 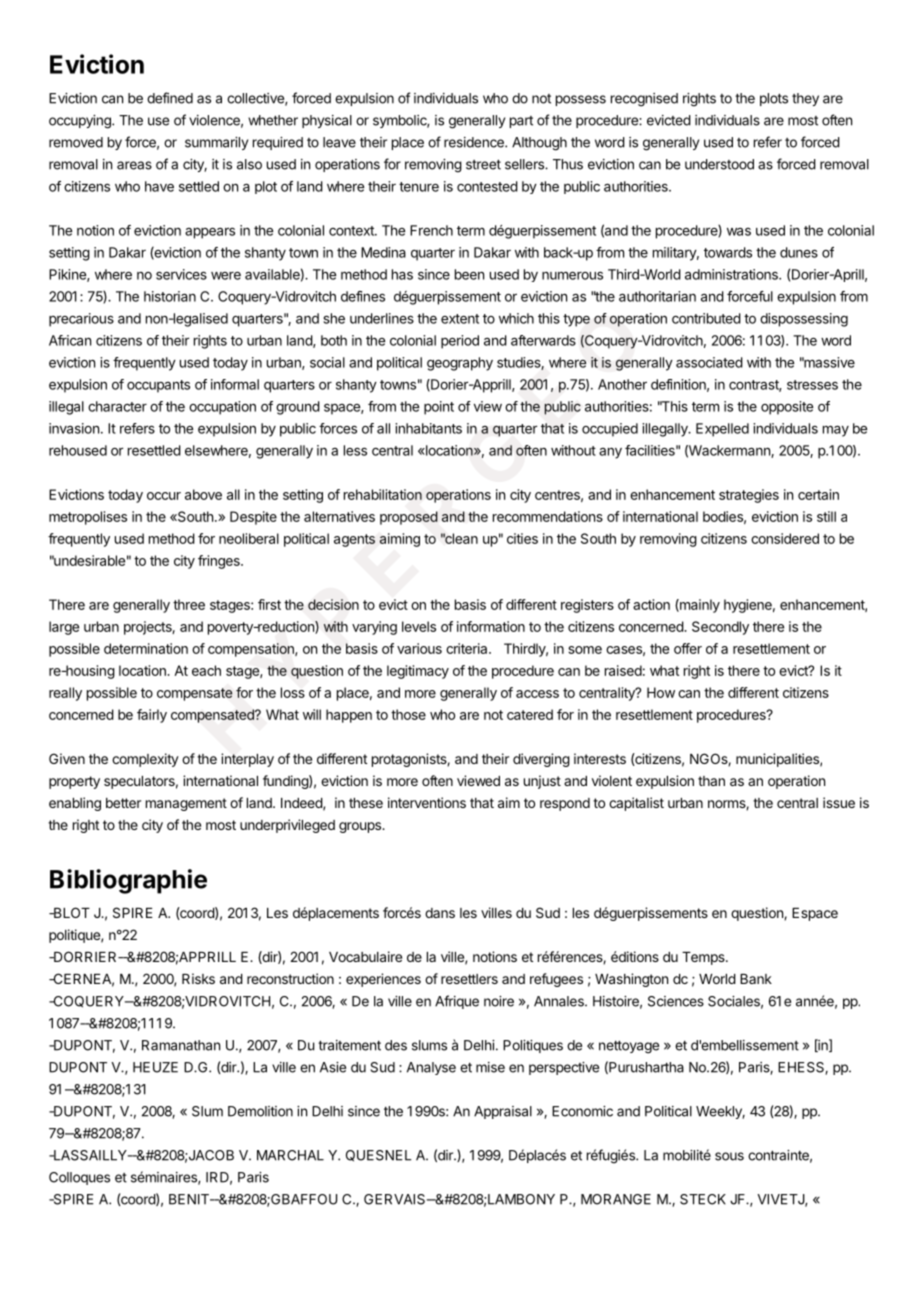 What do you see at coordinates (189, 604) in the page?
I see `three` at bounding box center [189, 604].
